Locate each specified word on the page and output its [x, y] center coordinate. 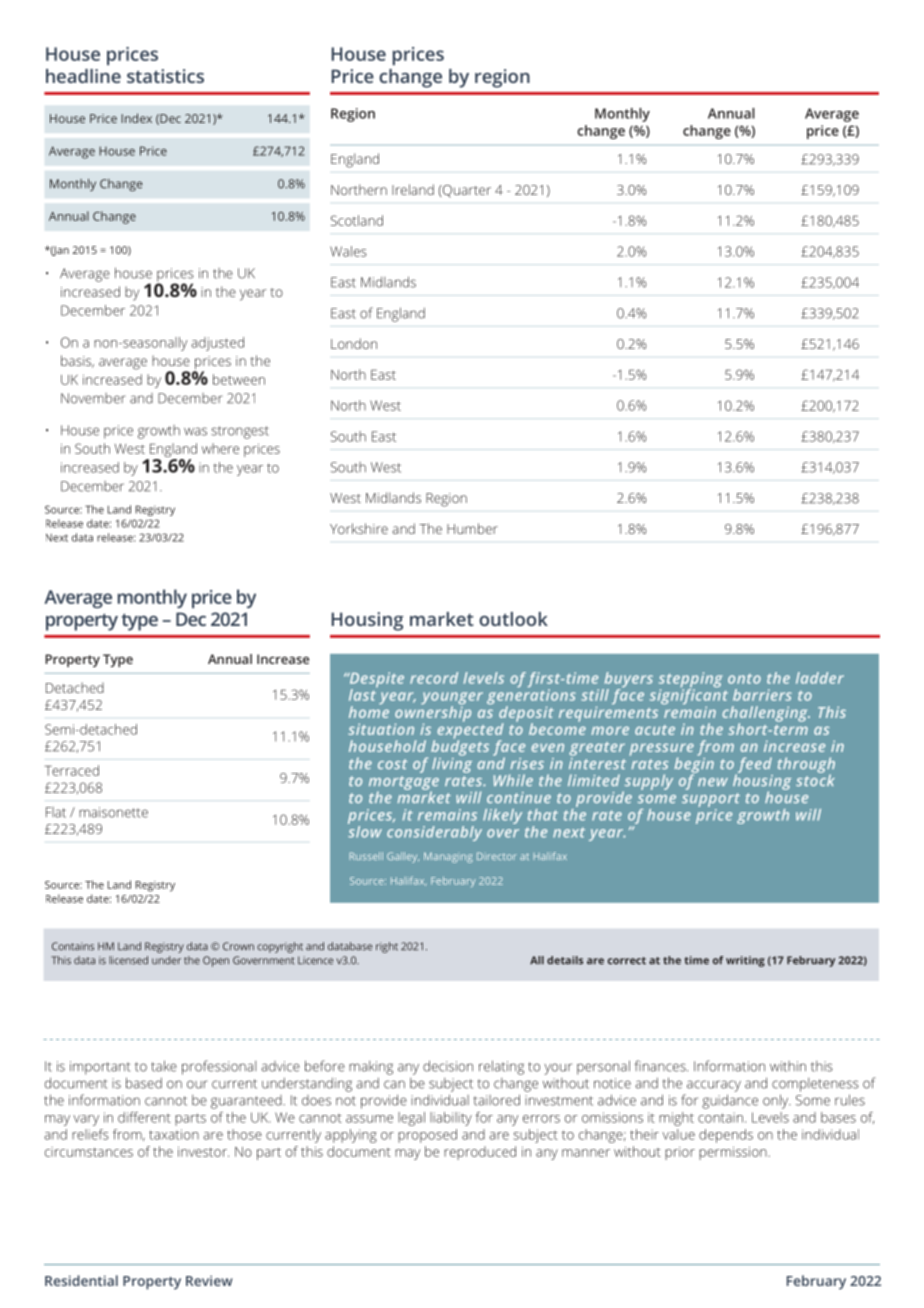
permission [734, 1153]
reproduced [480, 1153]
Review [209, 1280]
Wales [348, 251]
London [354, 343]
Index [136, 118]
